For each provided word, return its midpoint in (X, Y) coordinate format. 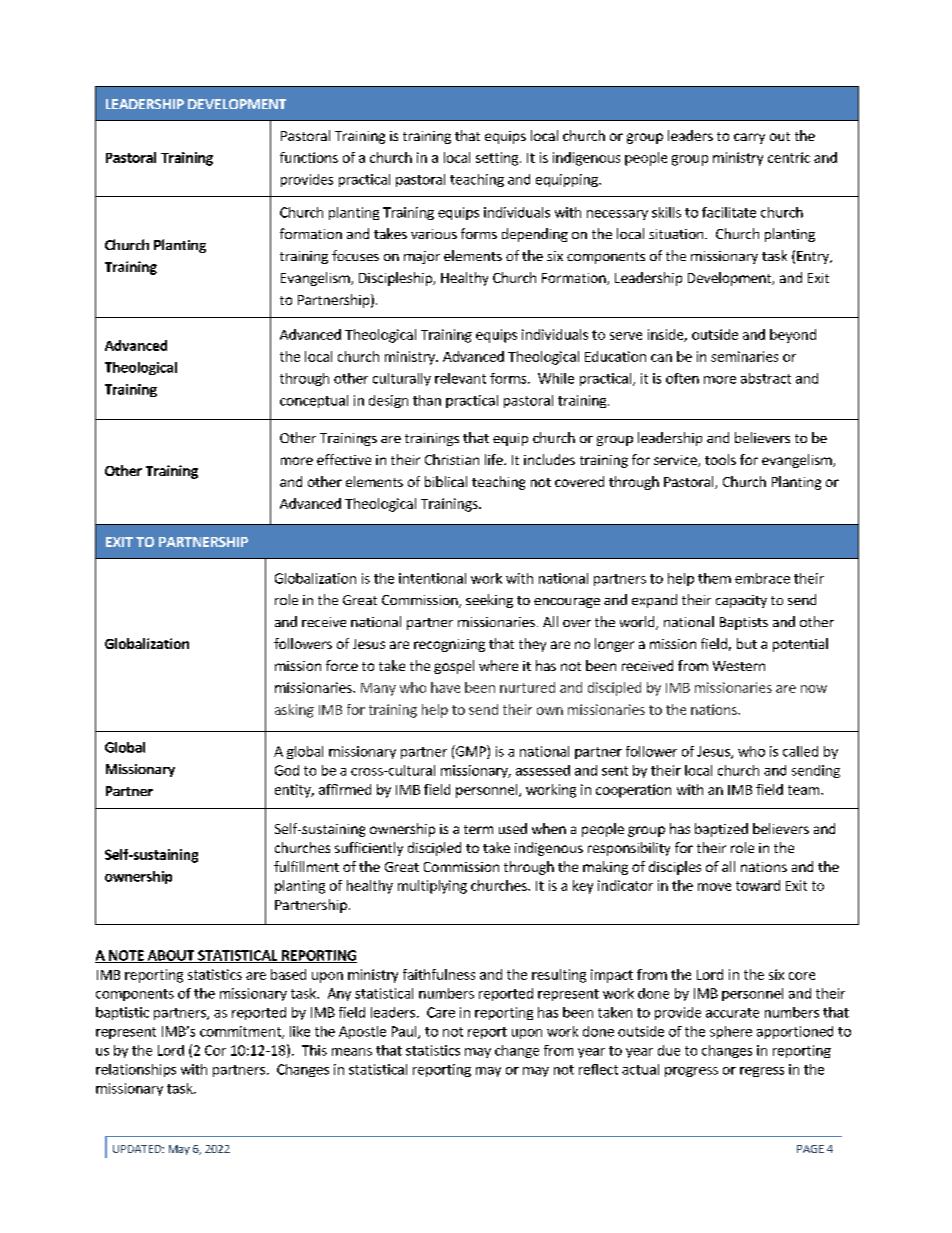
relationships (136, 1070)
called (800, 751)
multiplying (432, 887)
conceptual (314, 401)
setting (497, 159)
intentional (432, 578)
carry (749, 138)
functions (309, 157)
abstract (766, 378)
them (714, 578)
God (287, 770)
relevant (460, 378)
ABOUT (171, 956)
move (714, 887)
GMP (471, 752)
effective (344, 459)
